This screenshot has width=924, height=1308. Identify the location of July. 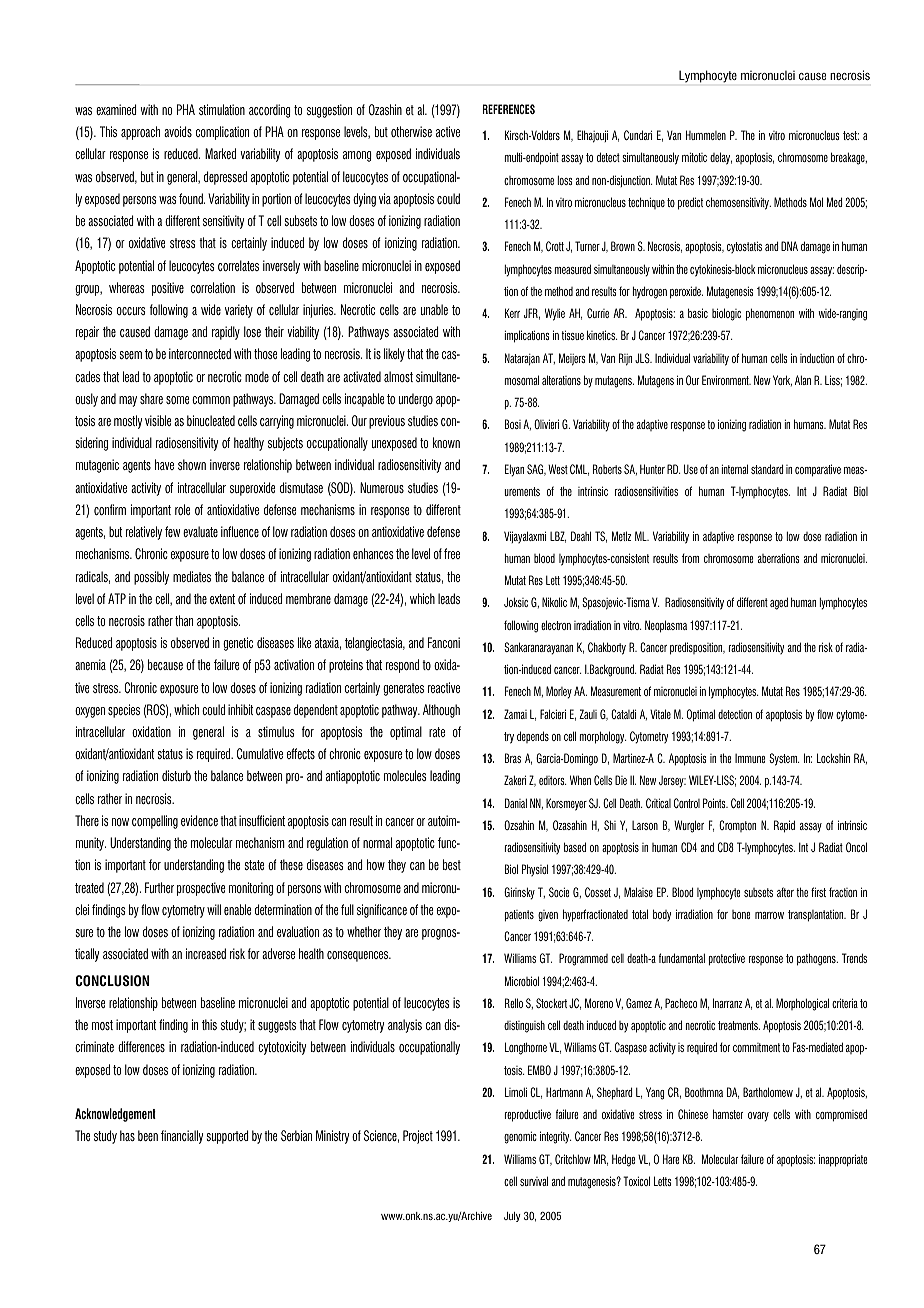
(512, 1217).
